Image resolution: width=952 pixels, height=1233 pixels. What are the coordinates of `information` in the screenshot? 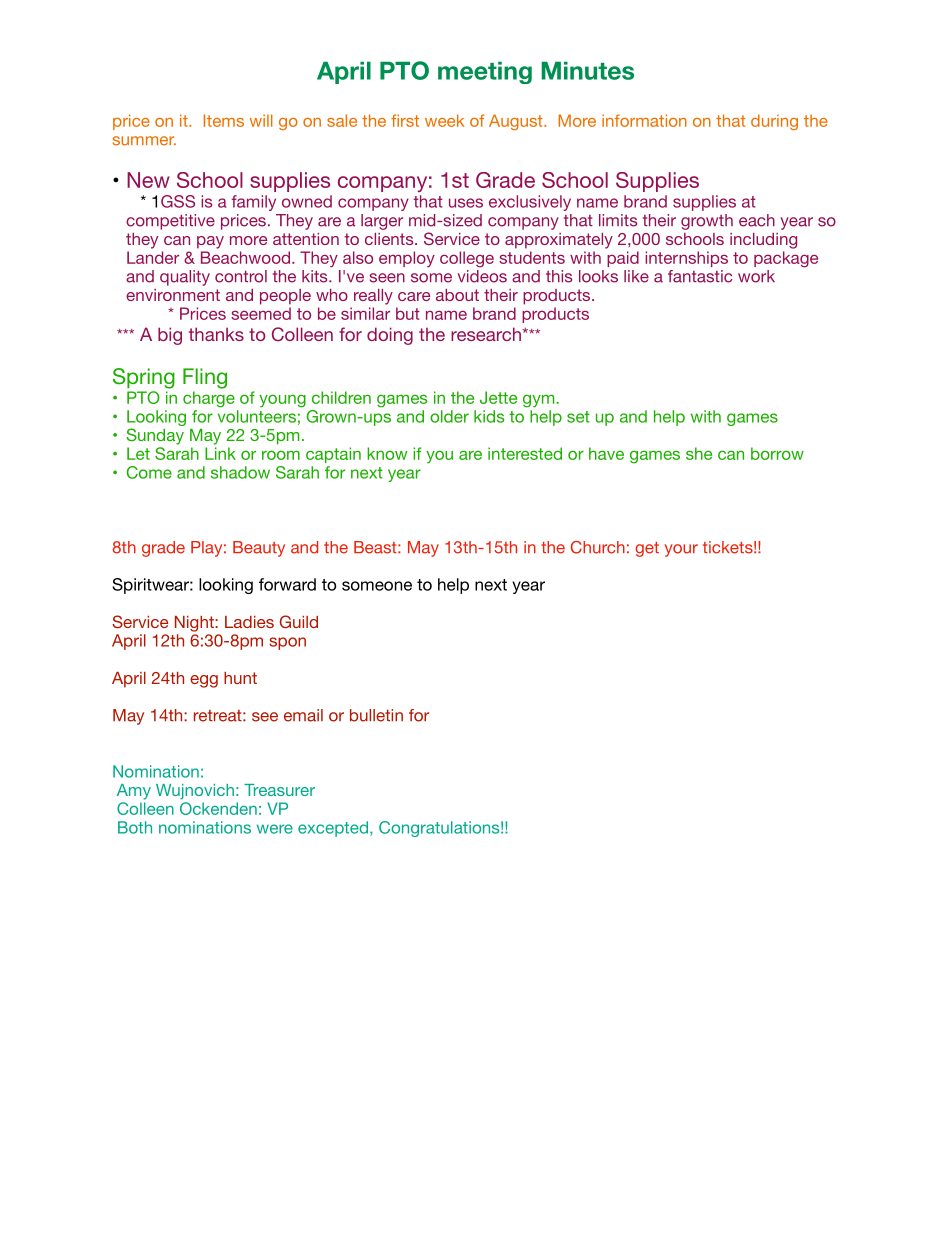 It's located at (644, 120).
